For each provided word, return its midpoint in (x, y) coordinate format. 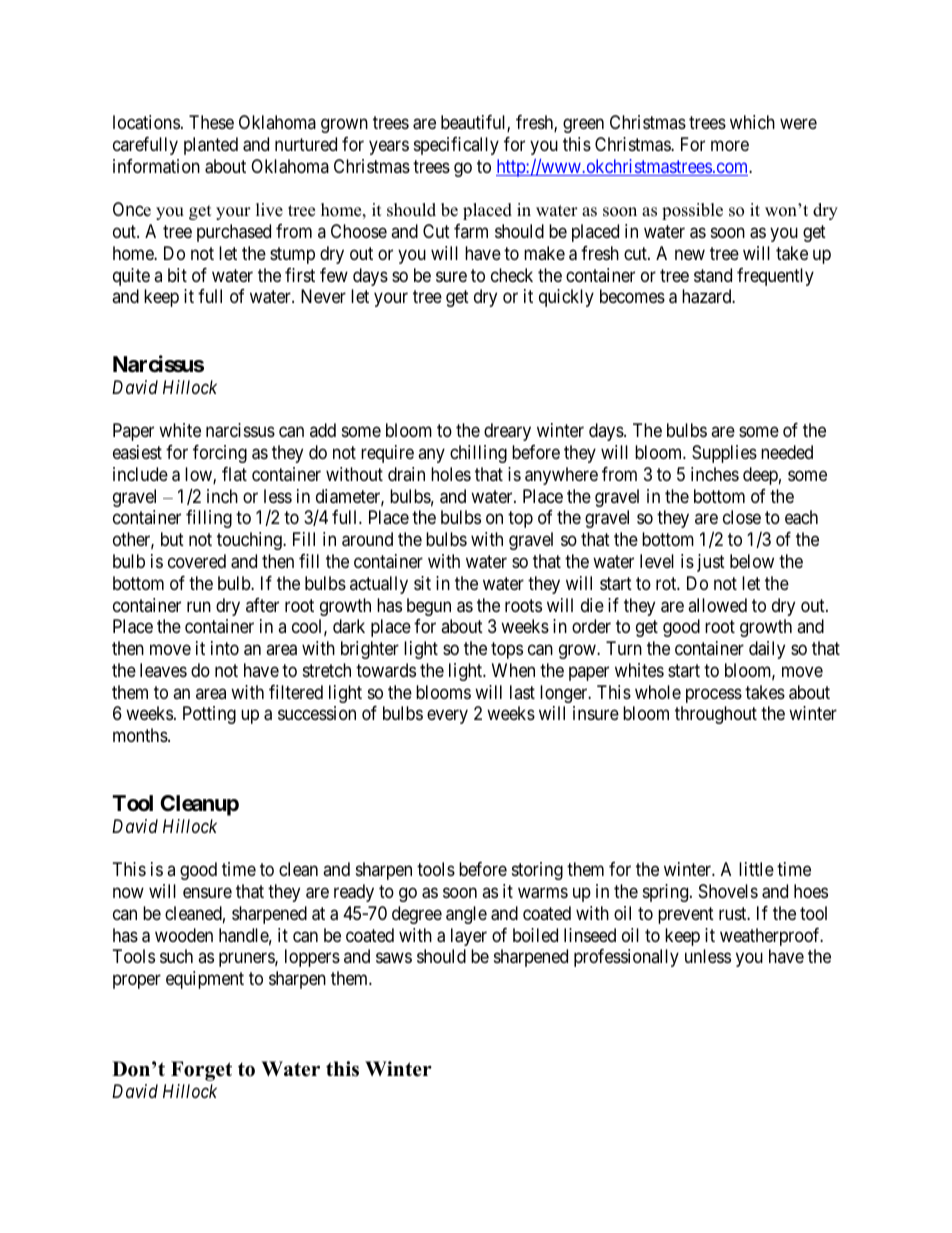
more (730, 145)
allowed (717, 605)
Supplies (724, 454)
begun (429, 607)
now (128, 893)
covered (197, 561)
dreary (507, 432)
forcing (220, 454)
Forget (201, 1071)
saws (394, 958)
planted (211, 146)
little (756, 869)
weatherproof (771, 937)
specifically (456, 146)
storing (537, 871)
